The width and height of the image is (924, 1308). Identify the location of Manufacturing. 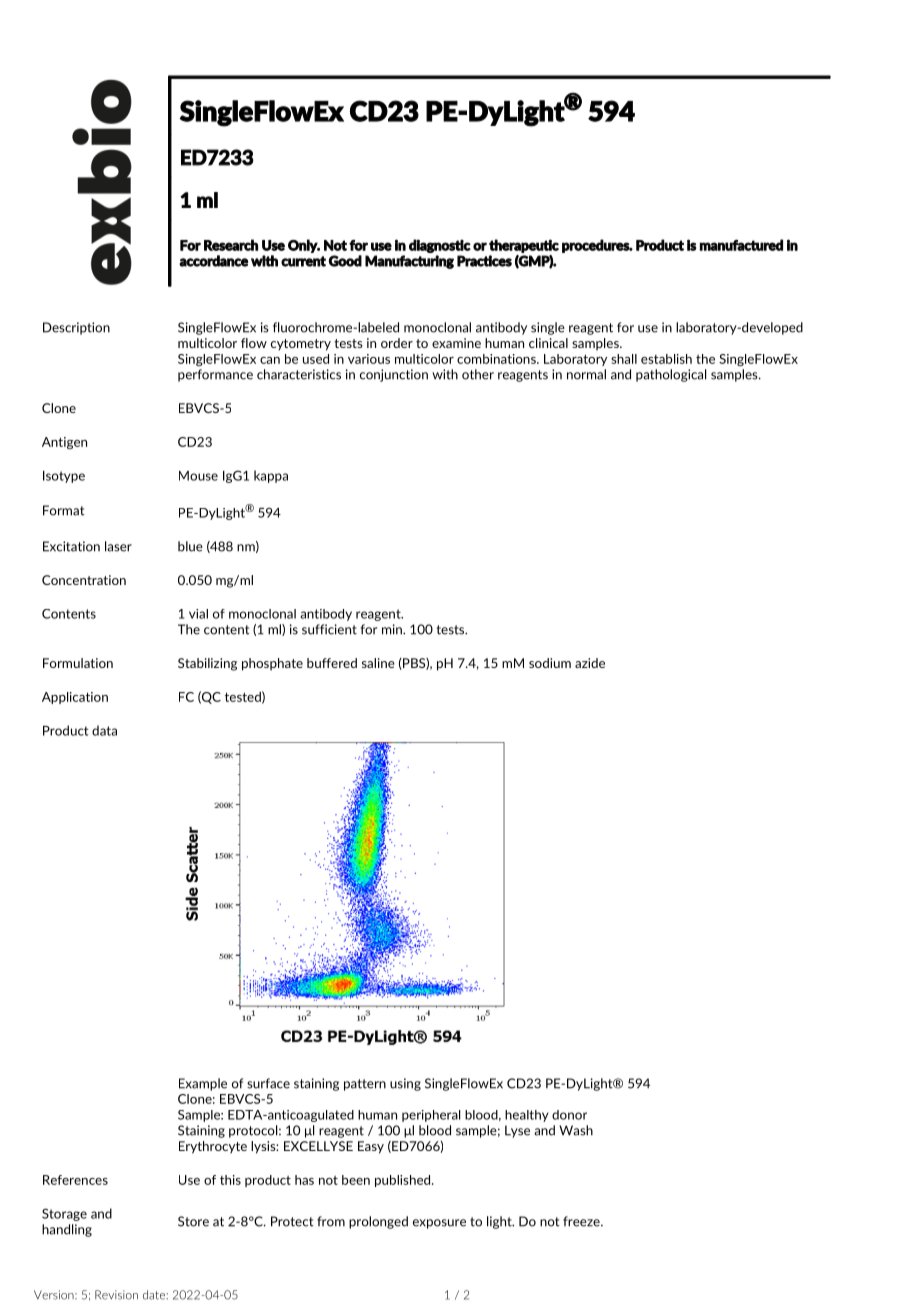
(409, 262).
